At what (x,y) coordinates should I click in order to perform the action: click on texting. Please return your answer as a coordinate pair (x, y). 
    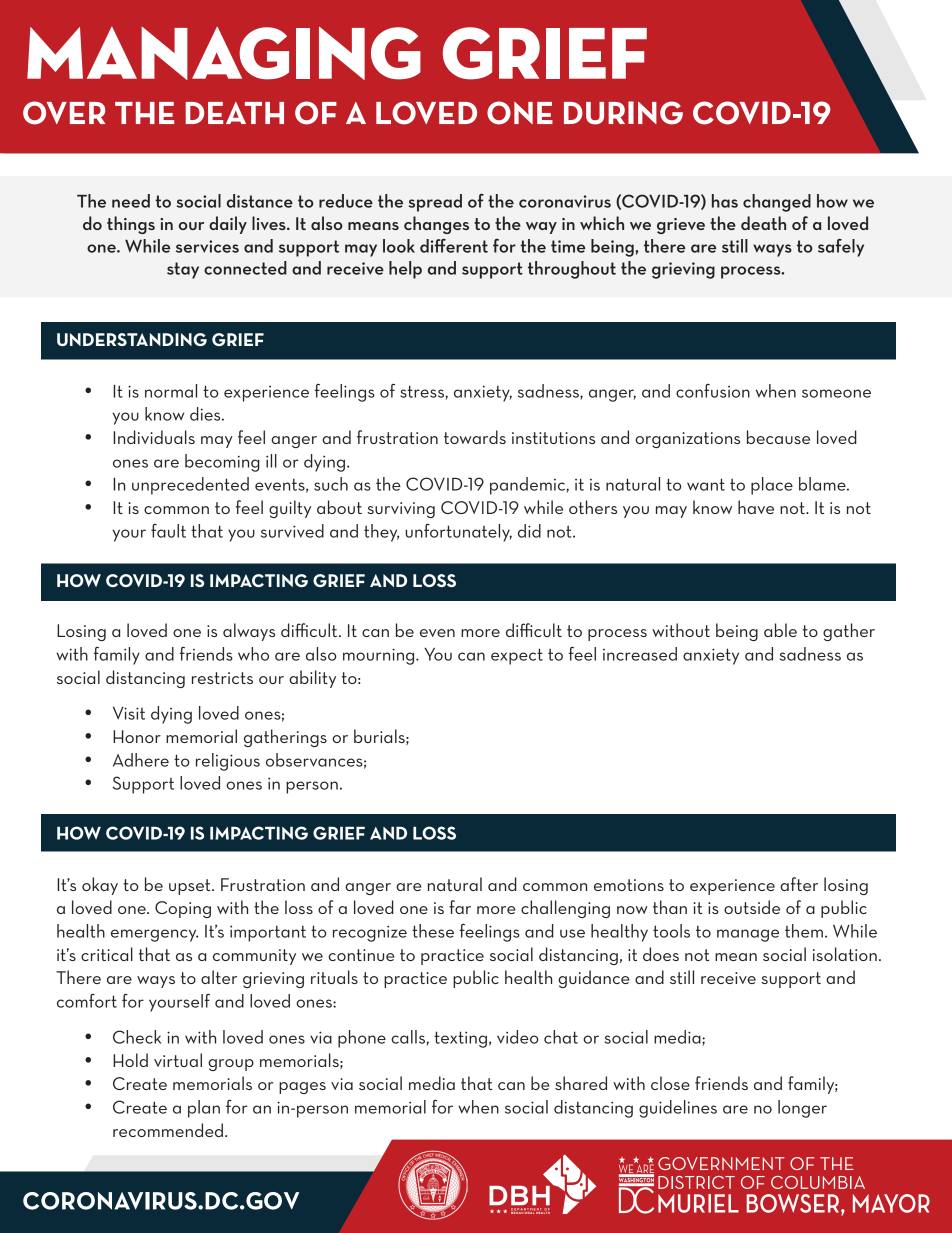
    Looking at the image, I should click on (460, 1039).
